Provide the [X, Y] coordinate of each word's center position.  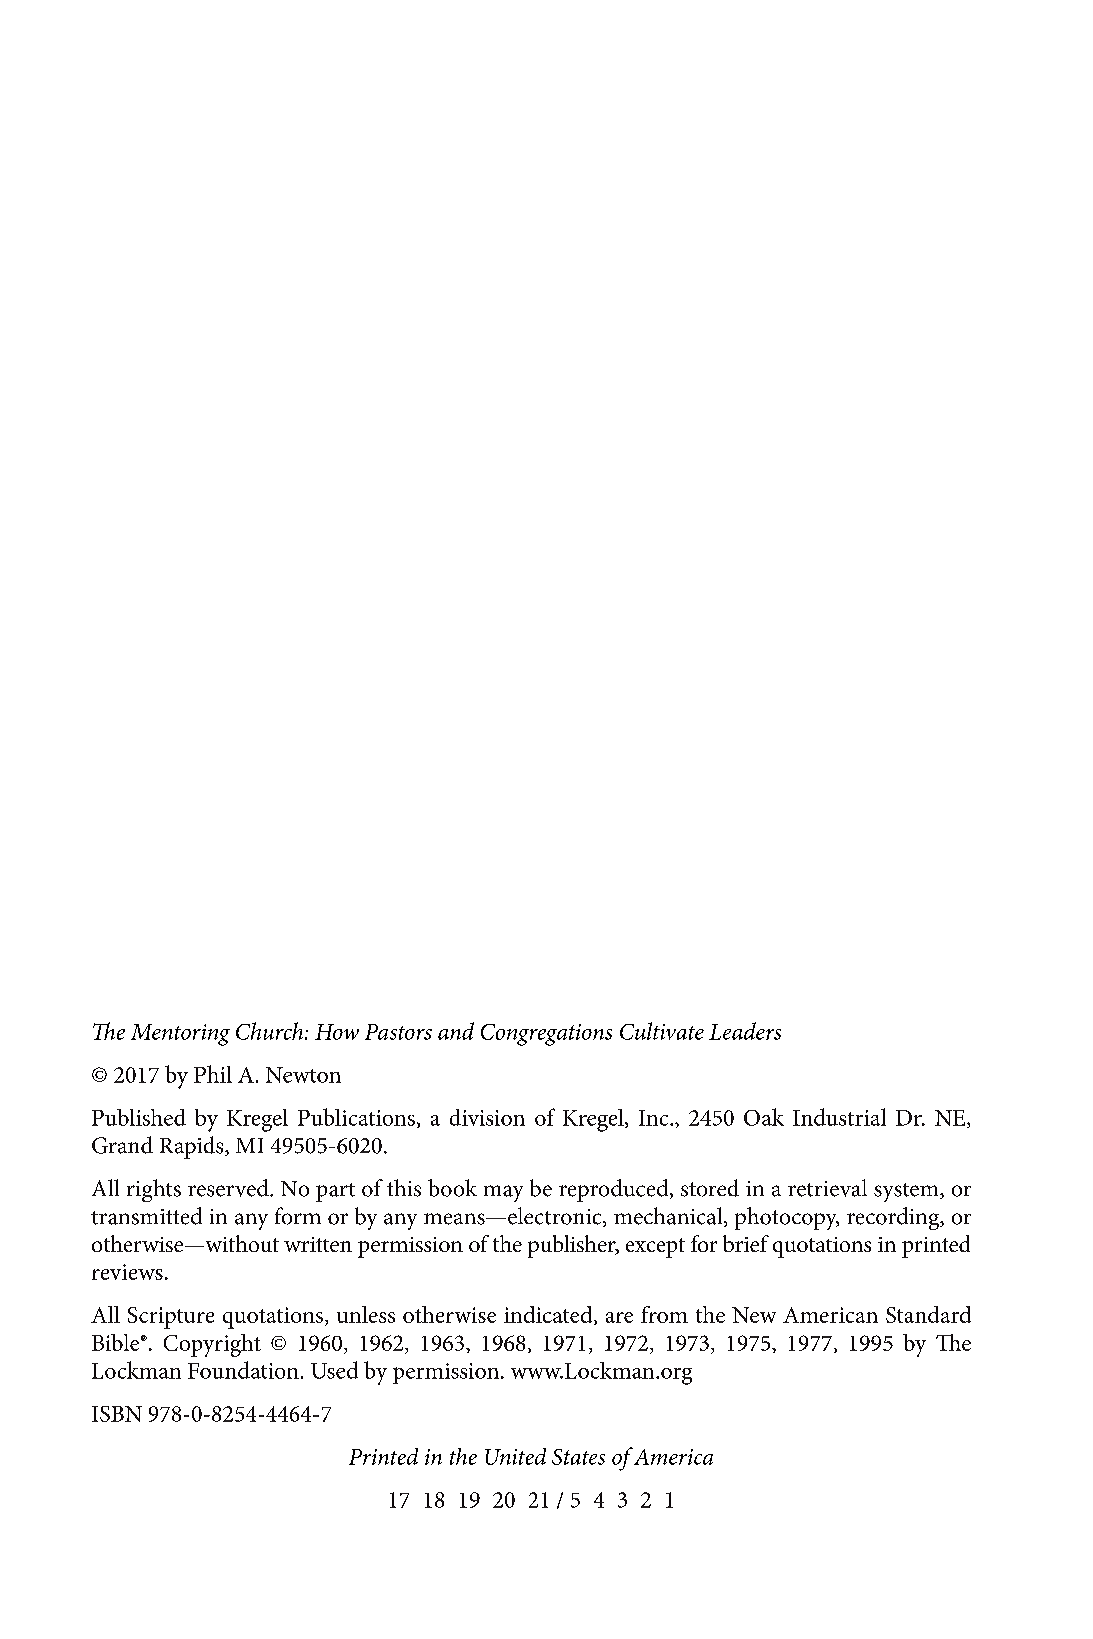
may [503, 1193]
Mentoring [180, 1035]
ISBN [117, 1414]
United [515, 1456]
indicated [549, 1315]
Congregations [546, 1035]
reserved [229, 1188]
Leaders [745, 1031]
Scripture [171, 1318]
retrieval [827, 1188]
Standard [928, 1314]
